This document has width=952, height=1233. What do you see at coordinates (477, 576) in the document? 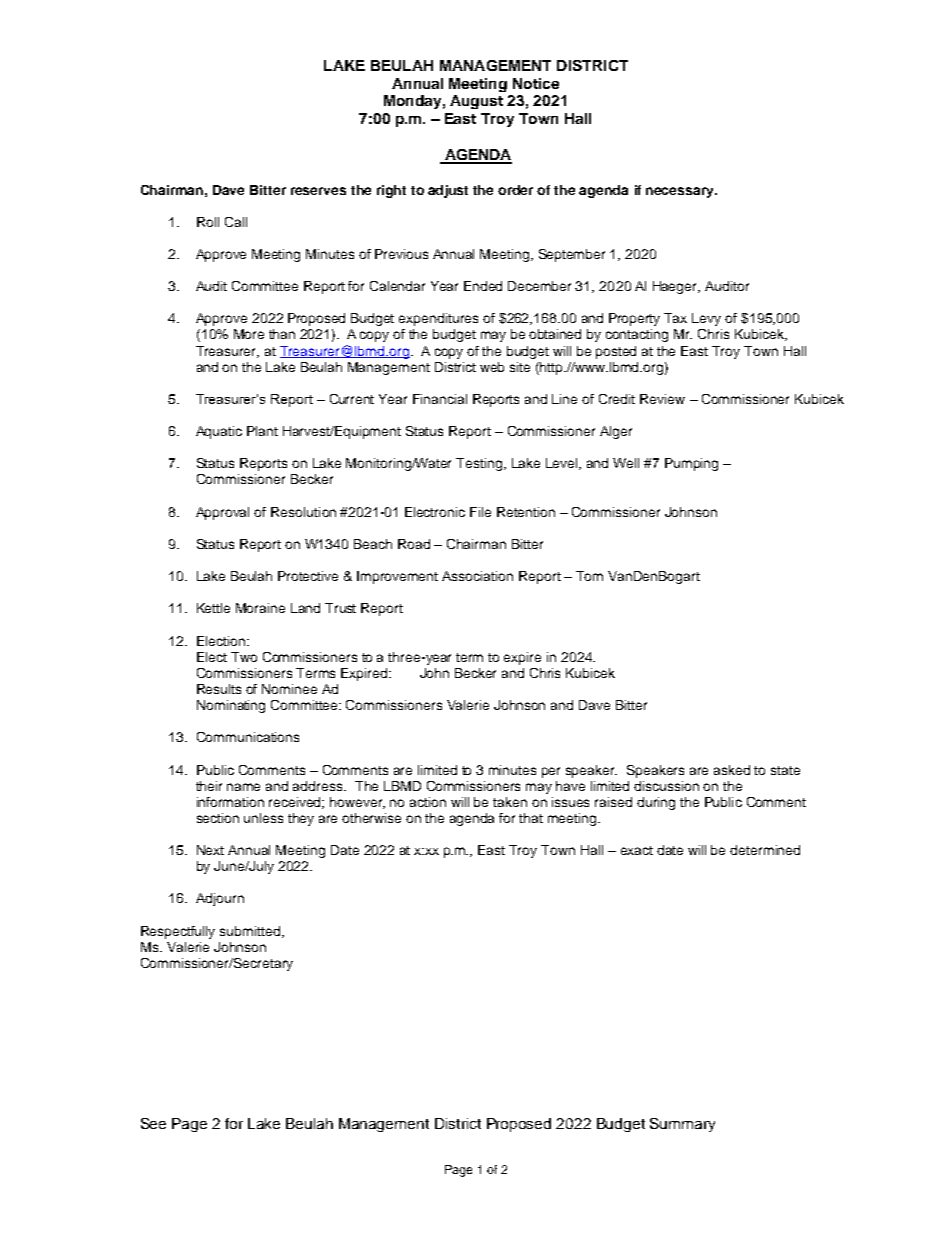
I see `Association` at bounding box center [477, 576].
